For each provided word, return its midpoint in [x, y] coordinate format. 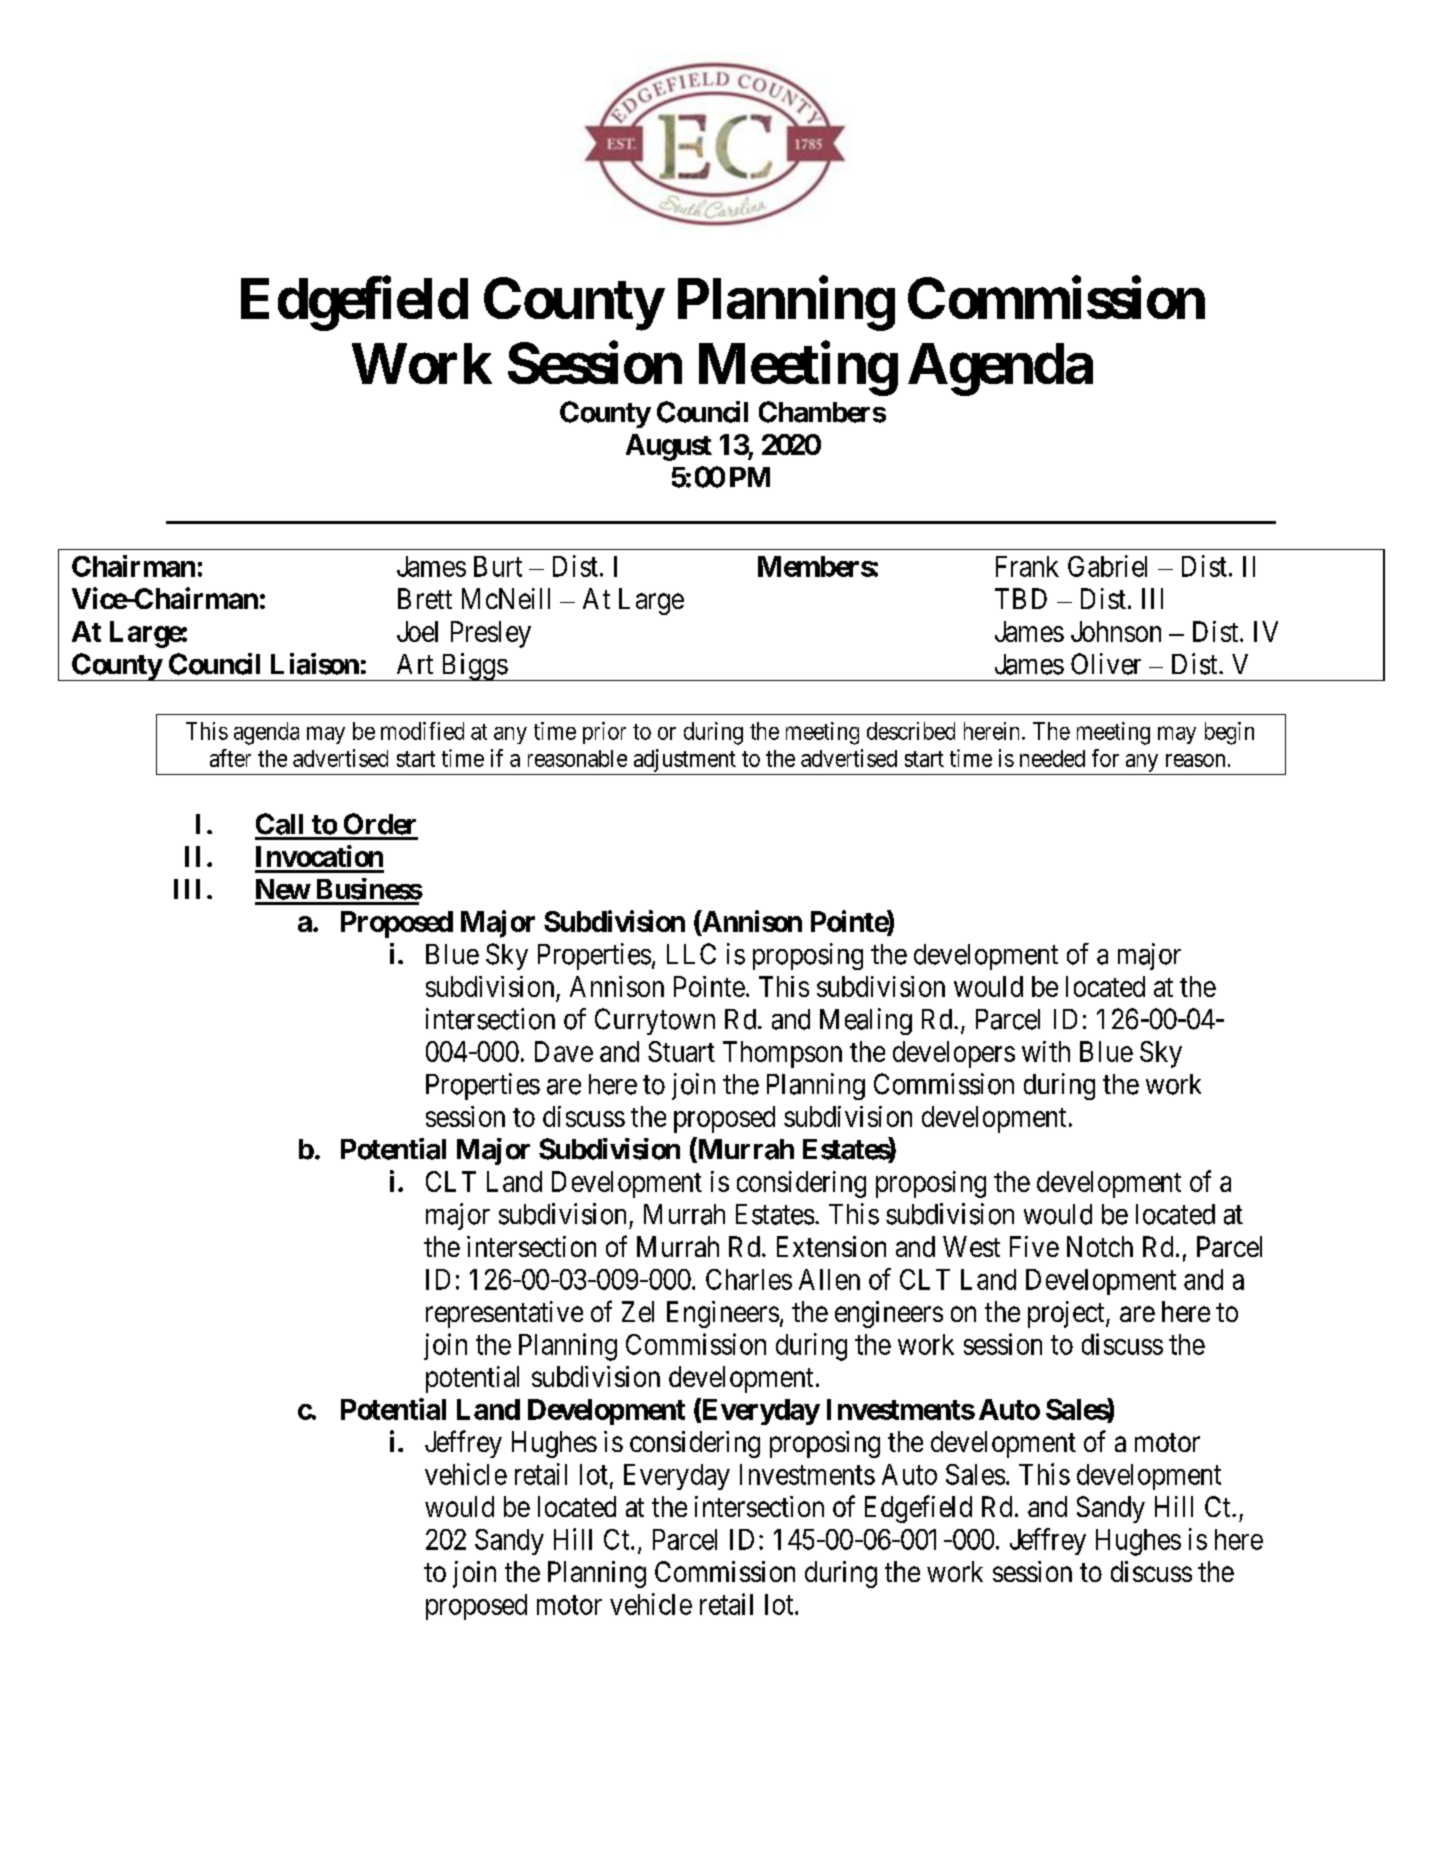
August [669, 447]
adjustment [685, 760]
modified [422, 731]
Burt [498, 566]
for [1105, 758]
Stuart [681, 1051]
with [1046, 1051]
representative [504, 1314]
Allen [829, 1279]
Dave [564, 1051]
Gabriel [1107, 566]
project [1067, 1314]
